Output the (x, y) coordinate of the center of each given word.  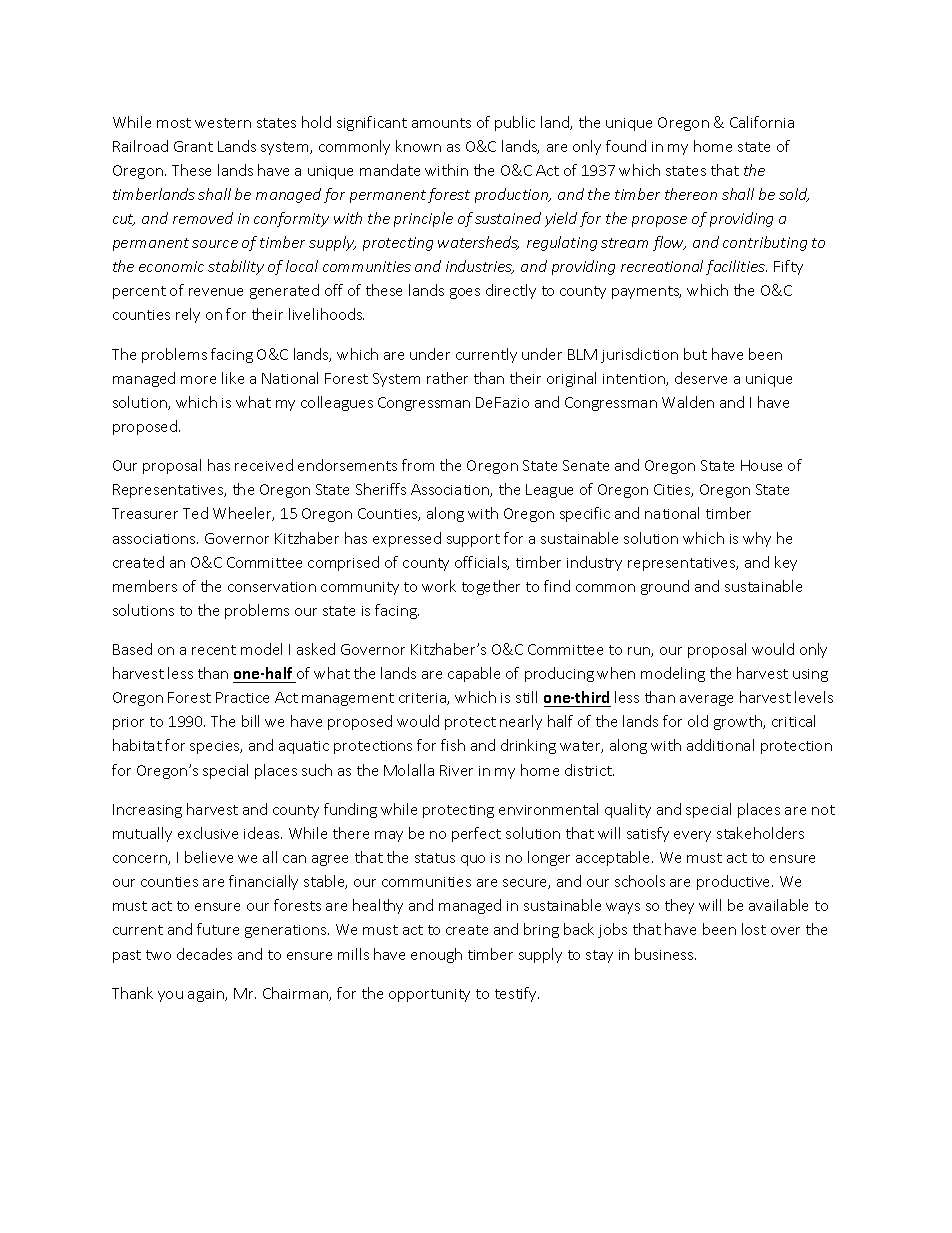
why (757, 539)
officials (482, 563)
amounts (441, 123)
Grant (193, 146)
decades (204, 954)
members (145, 586)
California (762, 122)
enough (436, 955)
